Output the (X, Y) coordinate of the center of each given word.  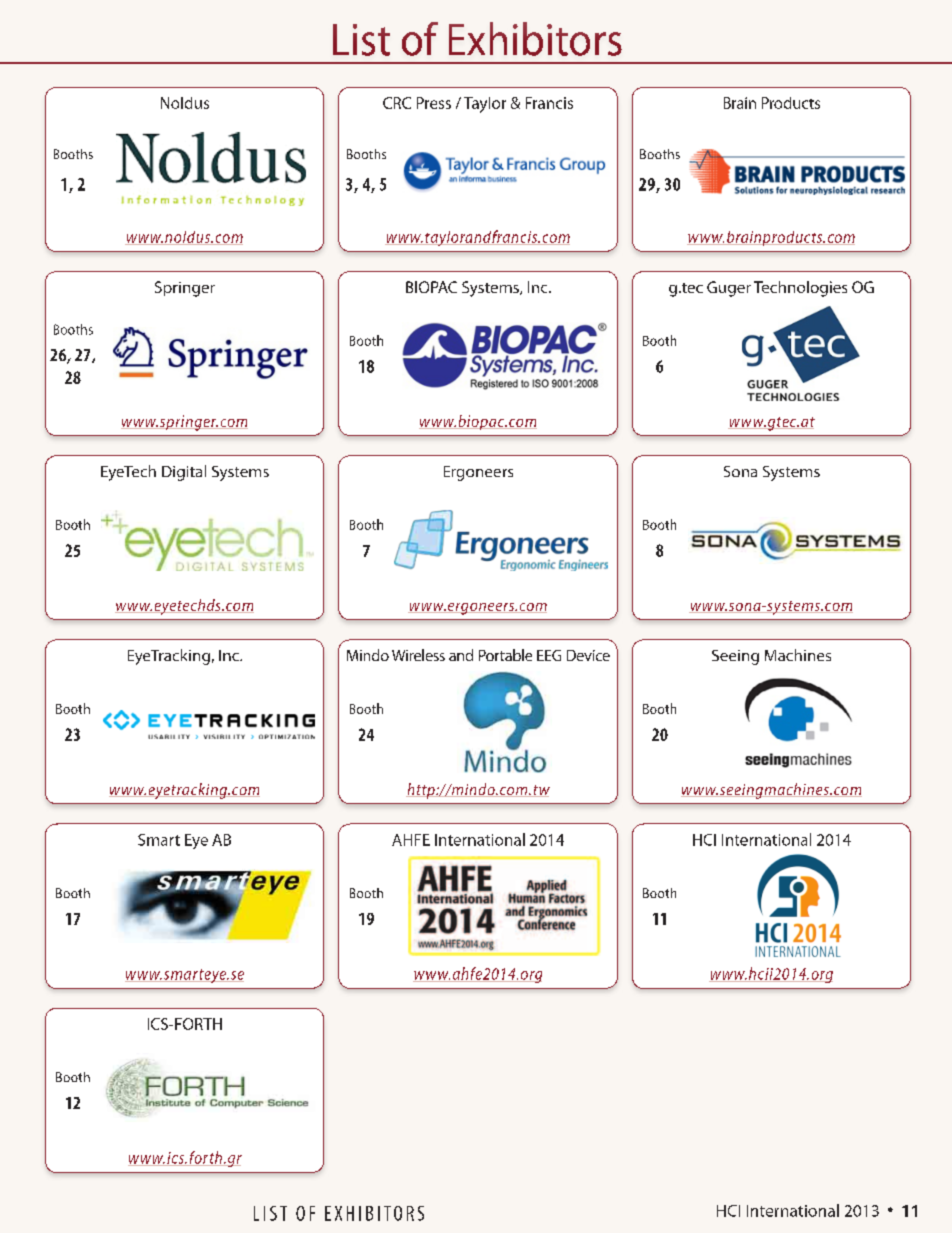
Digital (184, 473)
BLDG (71, 435)
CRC (397, 103)
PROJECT (71, 803)
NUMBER (103, 803)
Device (588, 655)
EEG (549, 655)
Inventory (73, 271)
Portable (505, 655)
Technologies (800, 289)
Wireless (418, 655)
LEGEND (115, 435)
